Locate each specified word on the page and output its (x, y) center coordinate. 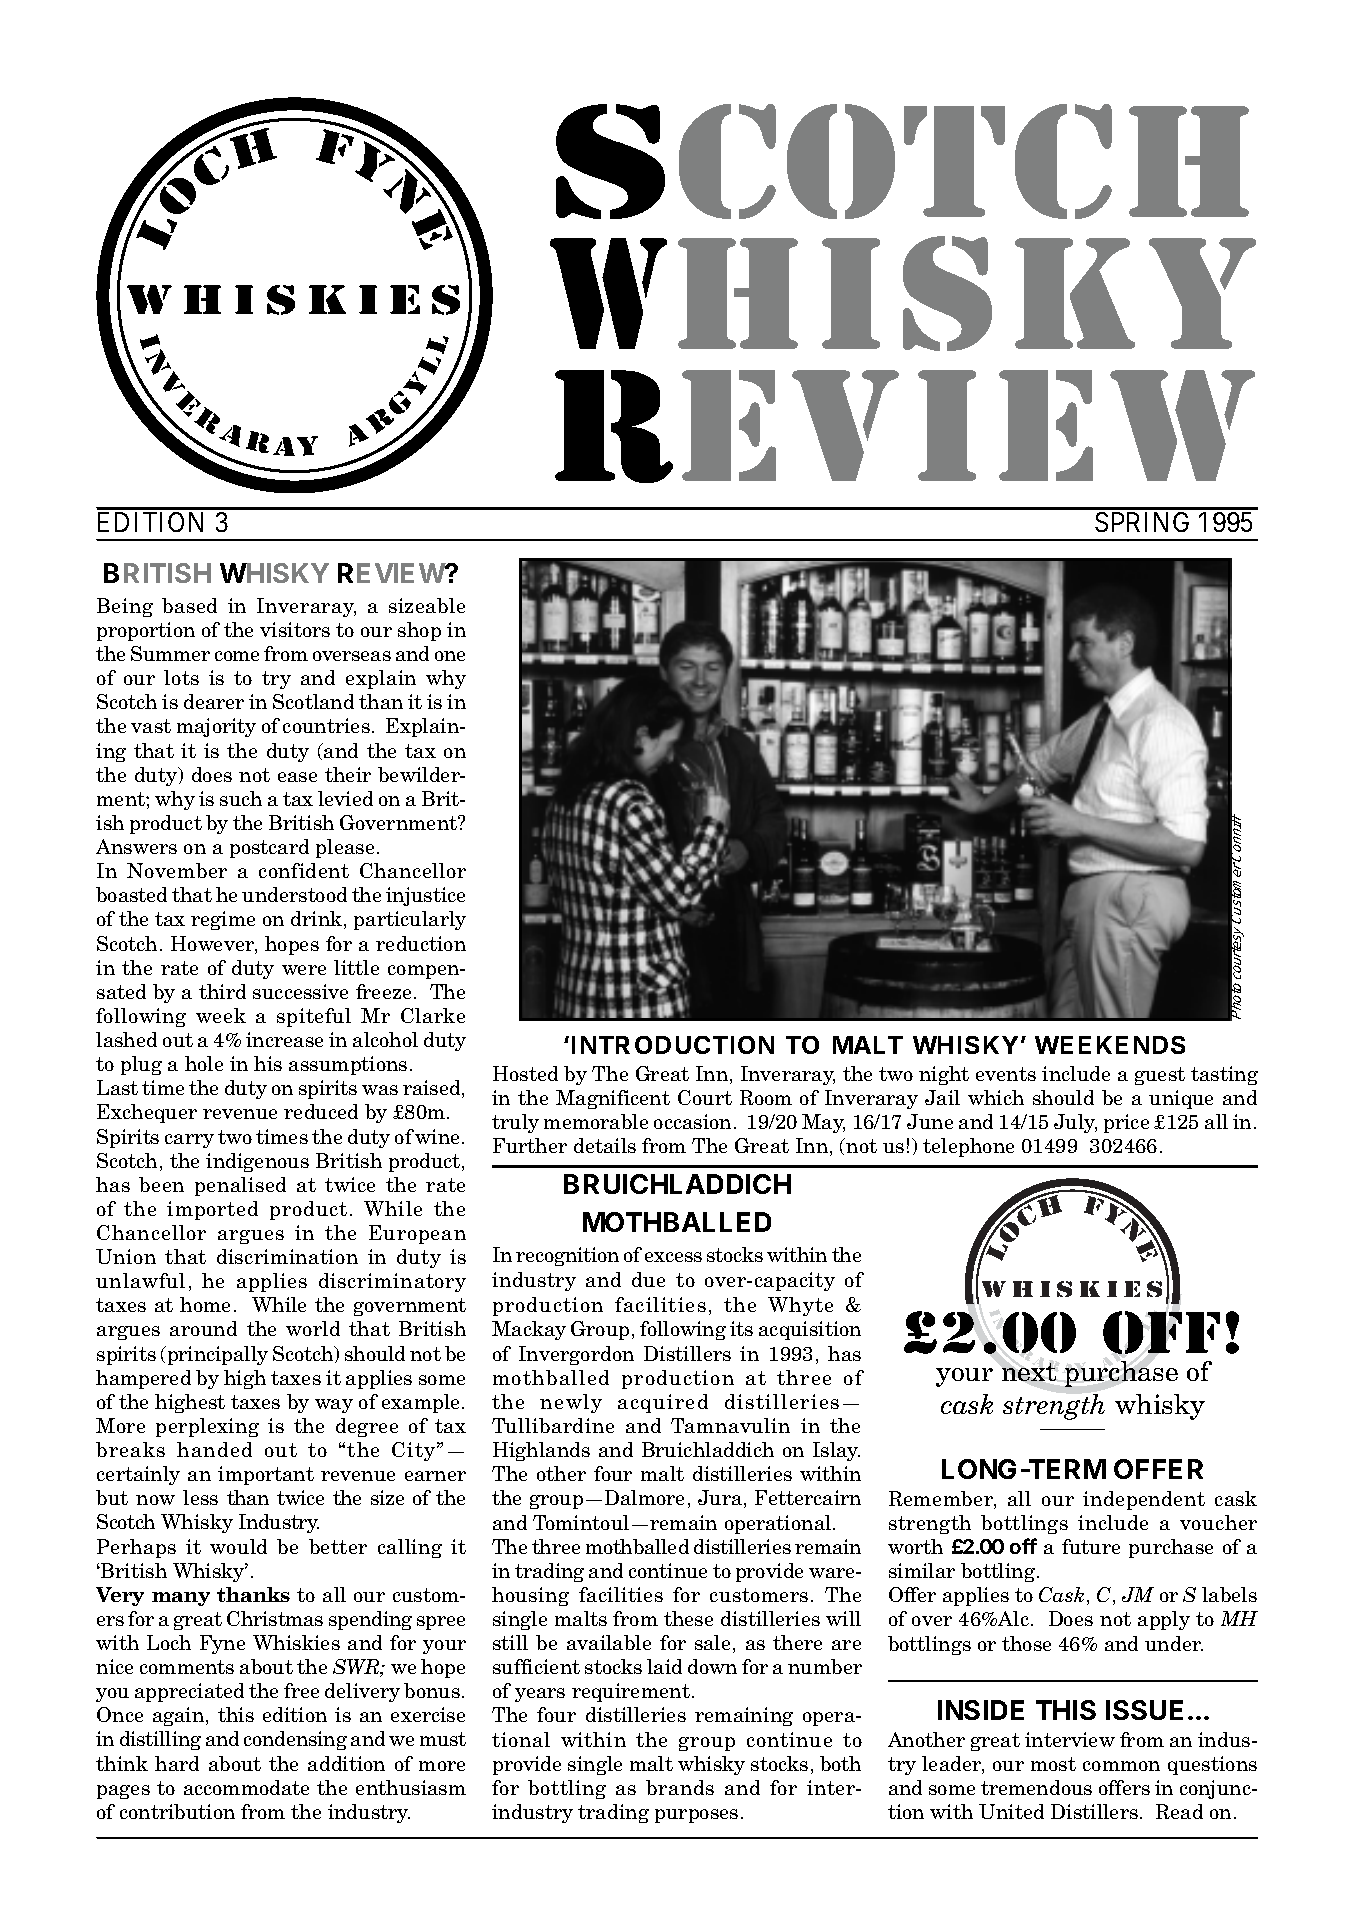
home (205, 1304)
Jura (721, 1499)
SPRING (1142, 522)
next (1029, 1372)
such (241, 798)
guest (1160, 1076)
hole (204, 1063)
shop (419, 631)
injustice (425, 896)
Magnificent (613, 1099)
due (648, 1279)
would (238, 1546)
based (189, 605)
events (1006, 1074)
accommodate (246, 1787)
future (1091, 1546)
